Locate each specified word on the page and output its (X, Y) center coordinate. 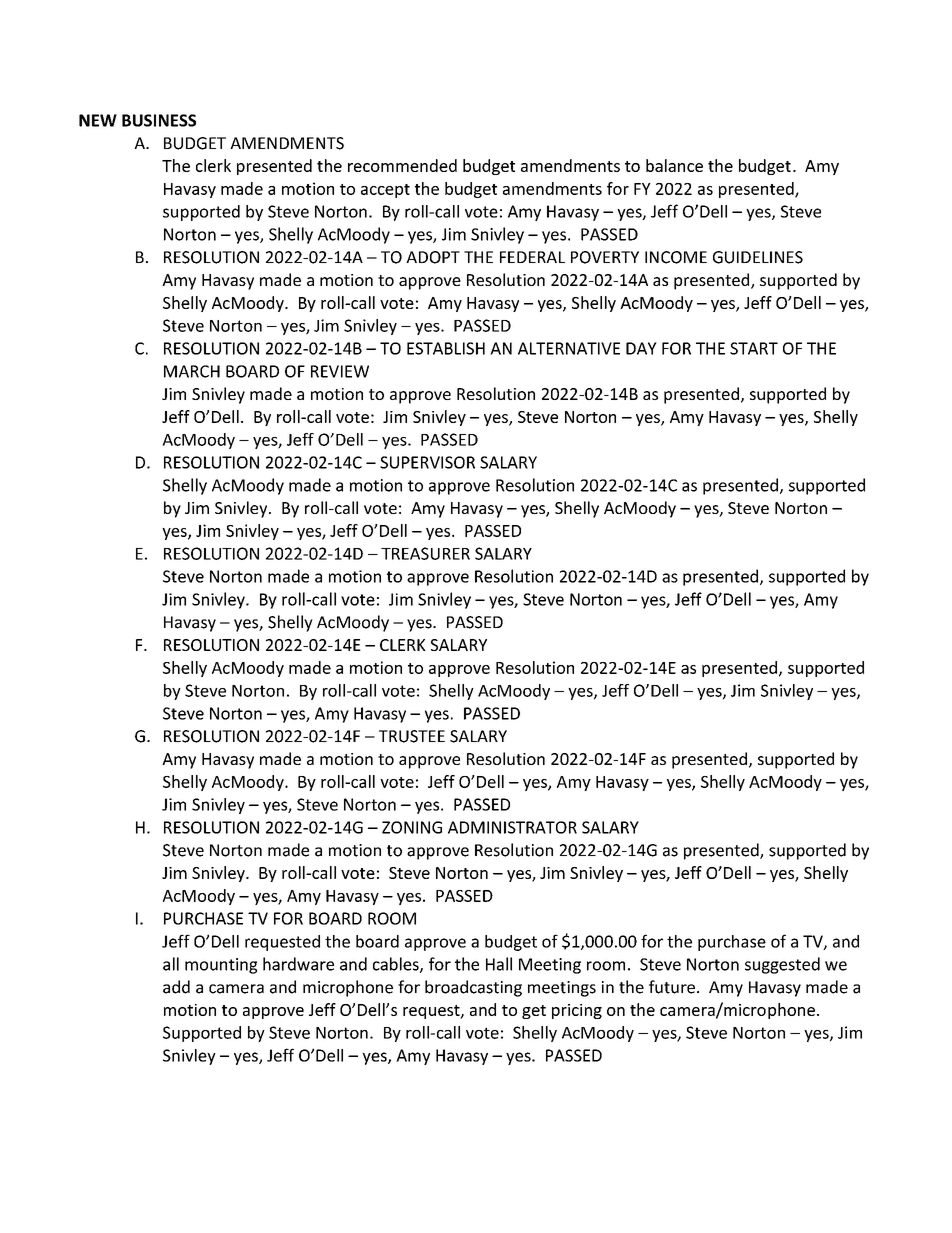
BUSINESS (159, 120)
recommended (402, 165)
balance (674, 165)
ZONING (412, 827)
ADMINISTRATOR (512, 827)
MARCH (192, 371)
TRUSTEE (412, 736)
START (754, 348)
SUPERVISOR (427, 462)
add (176, 987)
